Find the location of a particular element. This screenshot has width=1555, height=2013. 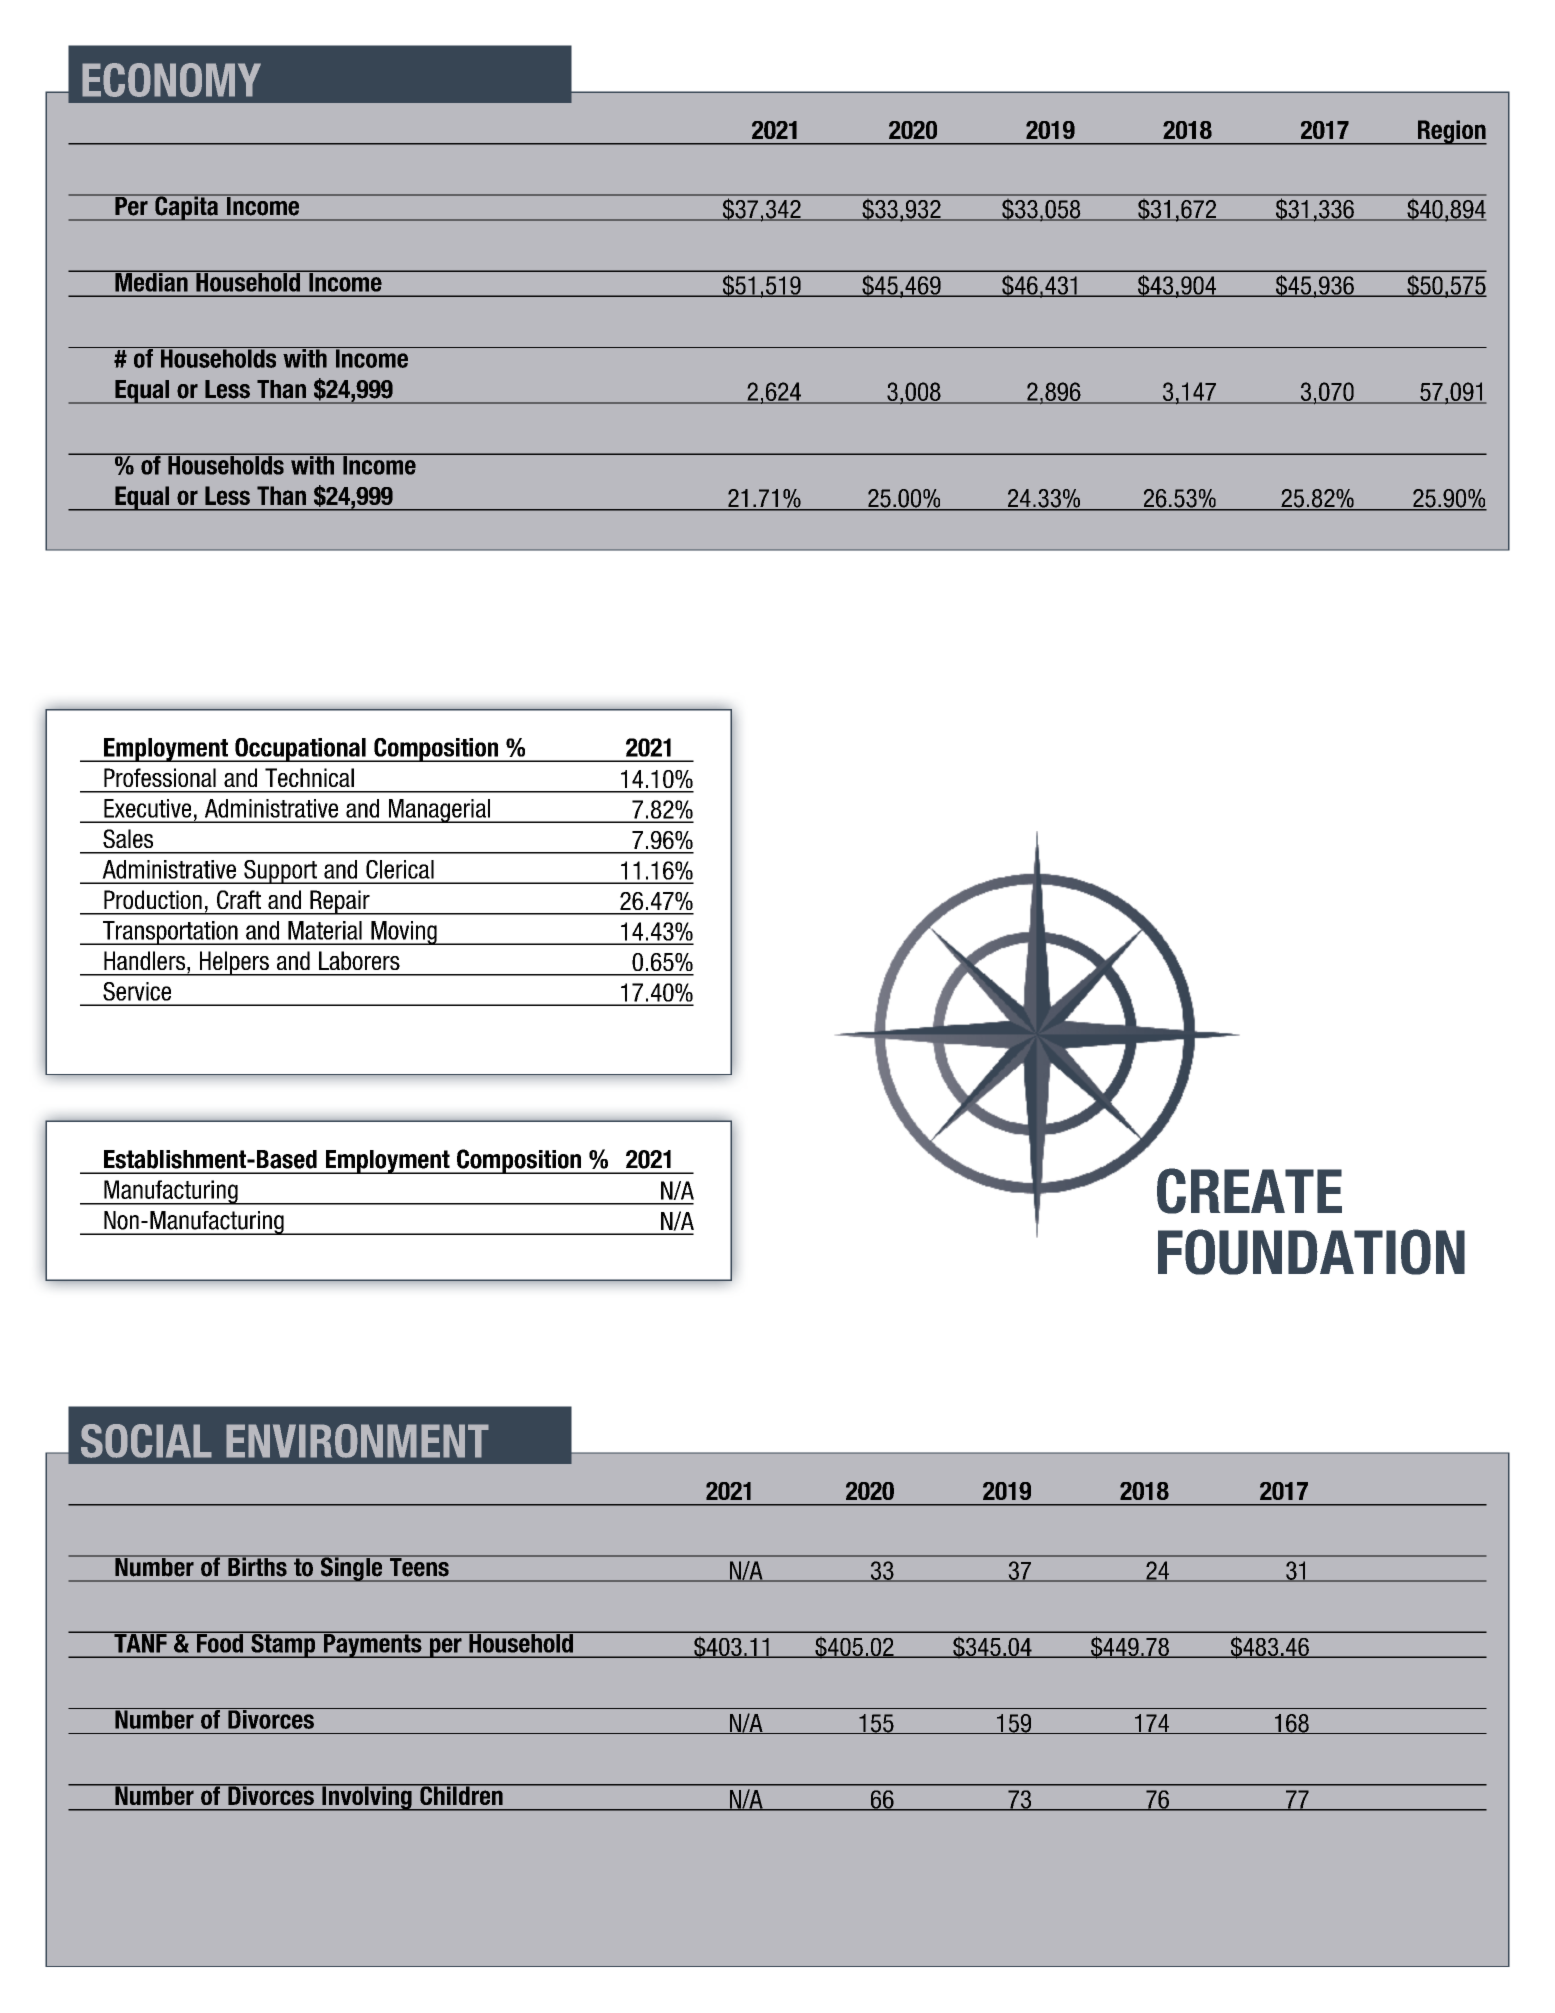

FOUNDATION is located at coordinates (1311, 1252).
